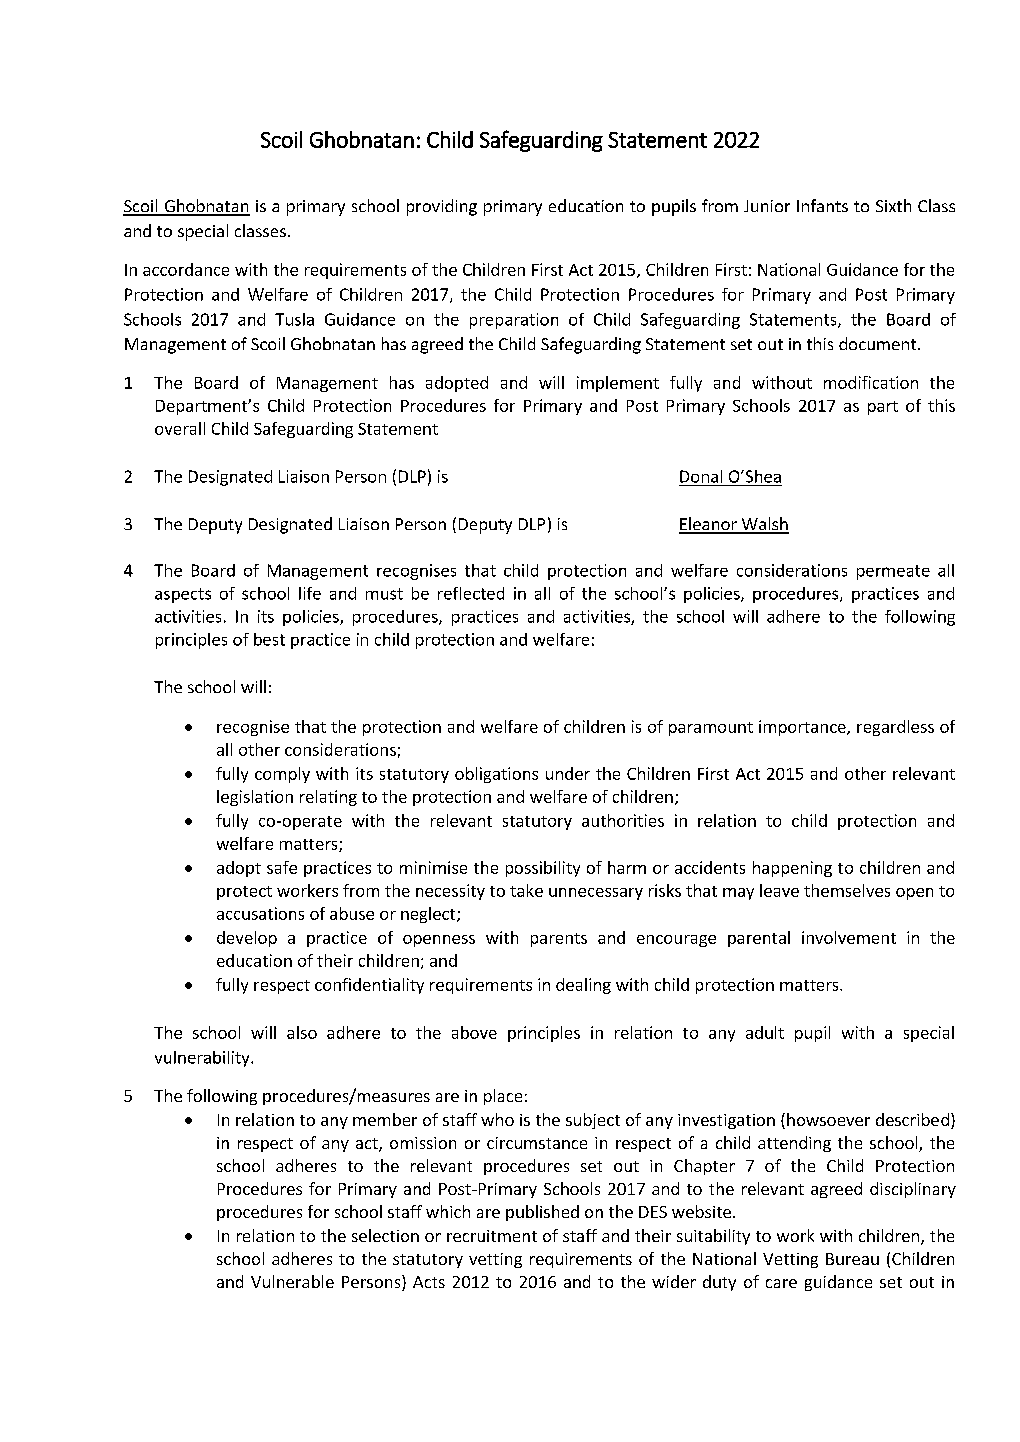 Image resolution: width=1020 pixels, height=1442 pixels. I want to click on overall, so click(180, 428).
